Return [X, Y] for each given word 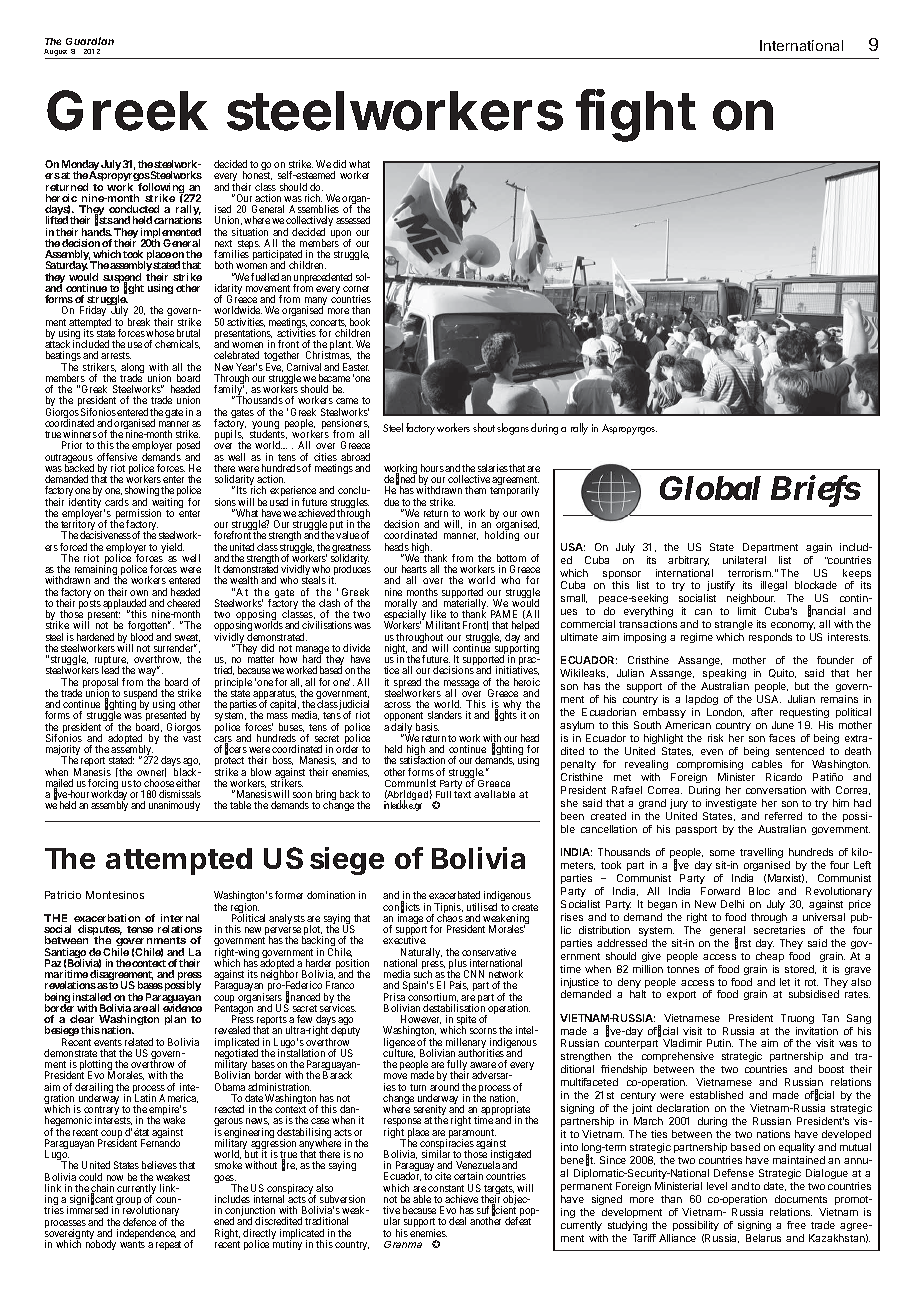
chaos [450, 918]
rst [745, 943]
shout [484, 427]
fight [636, 116]
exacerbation [107, 918]
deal [457, 1221]
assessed [353, 220]
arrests [116, 355]
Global [710, 488]
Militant [443, 625]
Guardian [90, 41]
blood [142, 637]
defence [139, 1222]
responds [770, 638]
